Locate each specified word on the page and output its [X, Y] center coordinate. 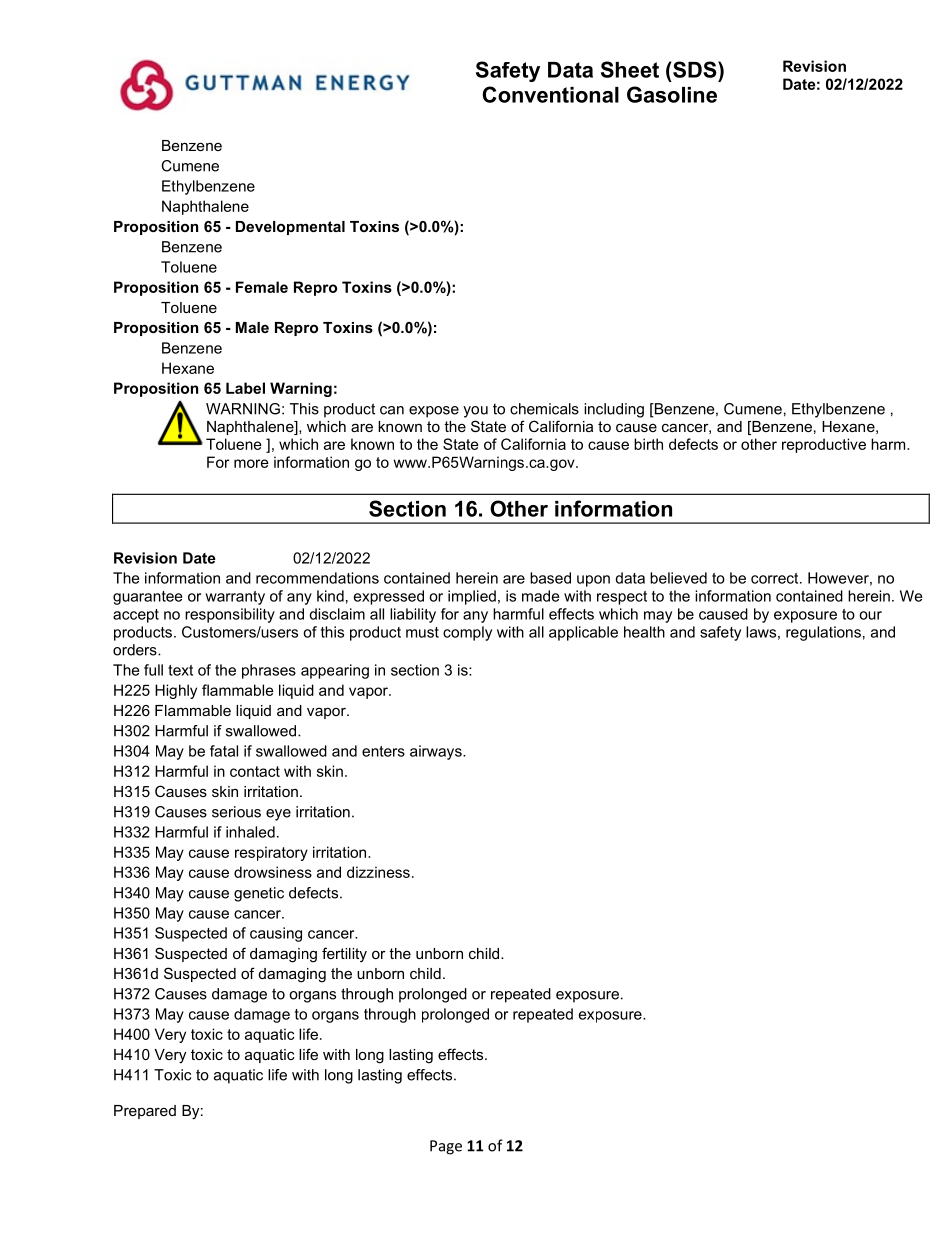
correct [776, 578]
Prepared [145, 1112]
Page [446, 1147]
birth [648, 444]
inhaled [250, 832]
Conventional [550, 94]
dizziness [378, 872]
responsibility [230, 615]
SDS [695, 69]
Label [245, 388]
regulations [823, 633]
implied [472, 597]
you [475, 412]
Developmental [290, 228]
